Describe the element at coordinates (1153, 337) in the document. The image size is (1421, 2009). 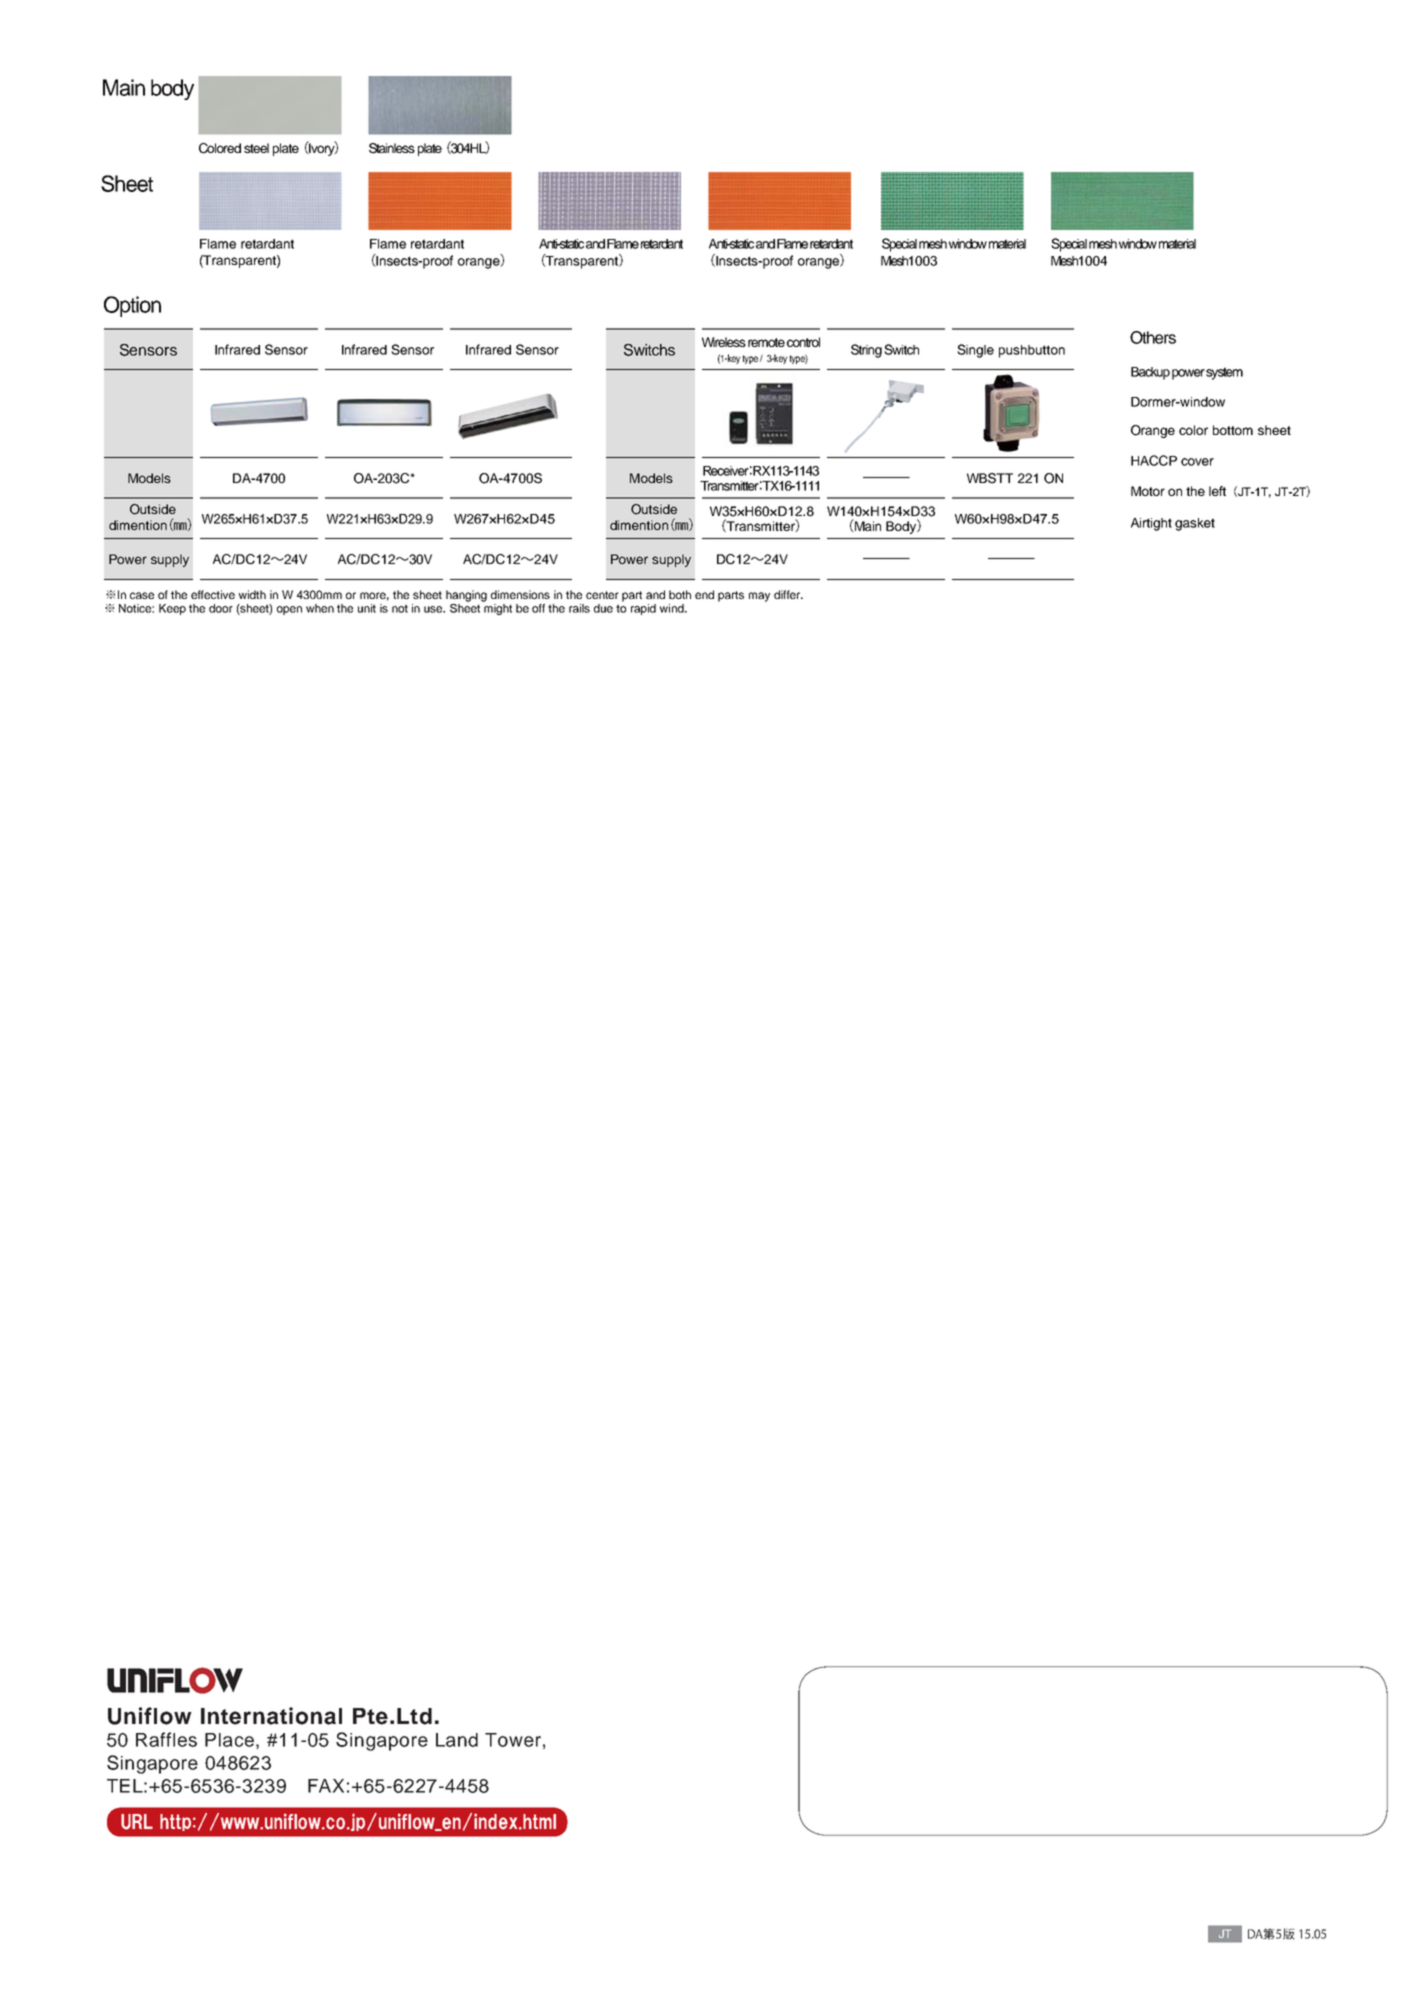
I see `Others` at that location.
